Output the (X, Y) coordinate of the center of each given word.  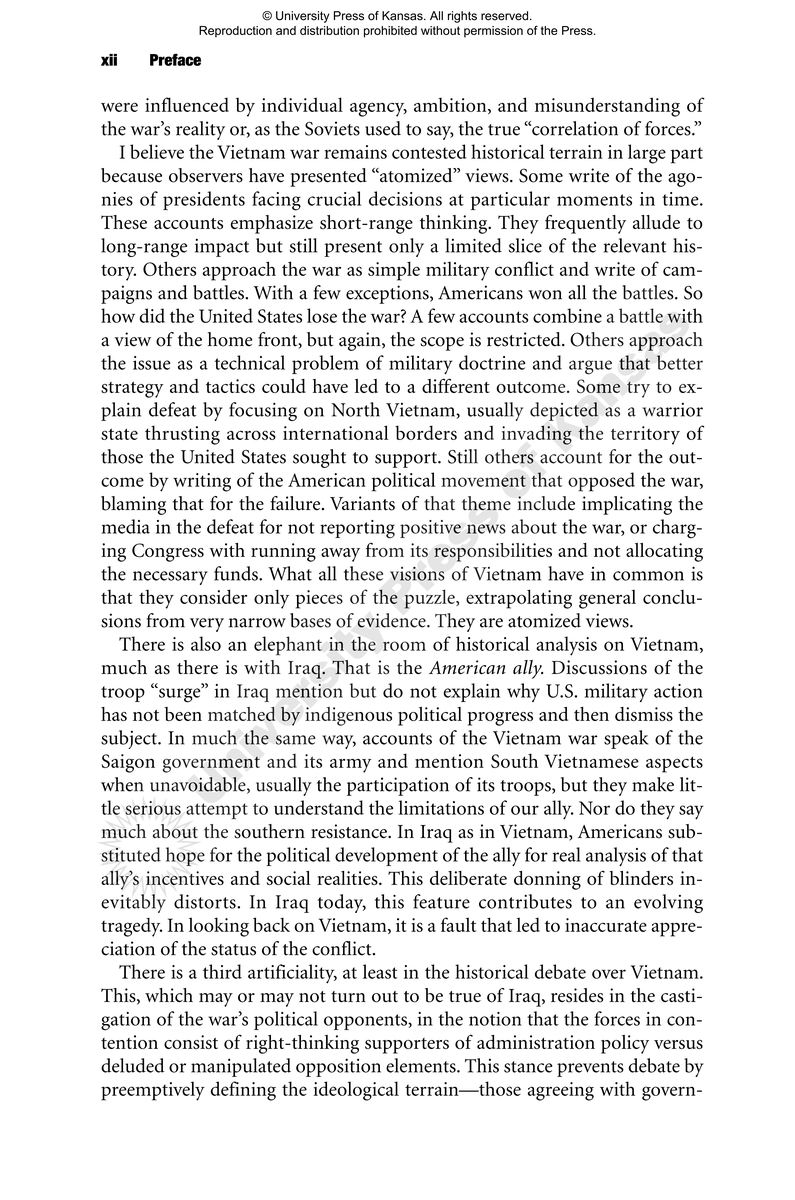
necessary (170, 578)
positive (430, 529)
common (648, 576)
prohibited (390, 32)
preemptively (153, 1091)
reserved (504, 16)
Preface (175, 59)
